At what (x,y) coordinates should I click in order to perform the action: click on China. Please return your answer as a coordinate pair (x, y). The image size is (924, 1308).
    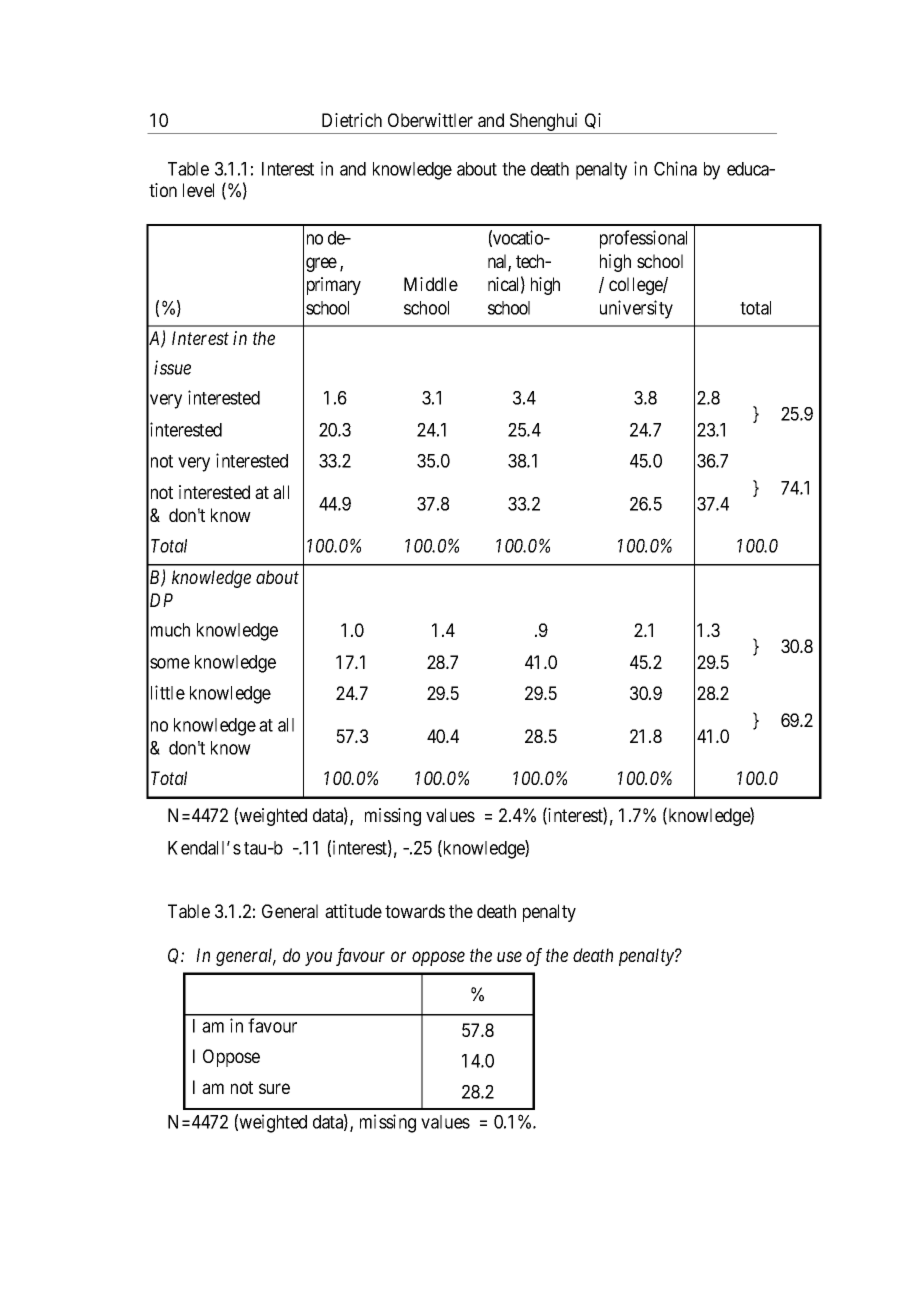
    Looking at the image, I should click on (675, 168).
